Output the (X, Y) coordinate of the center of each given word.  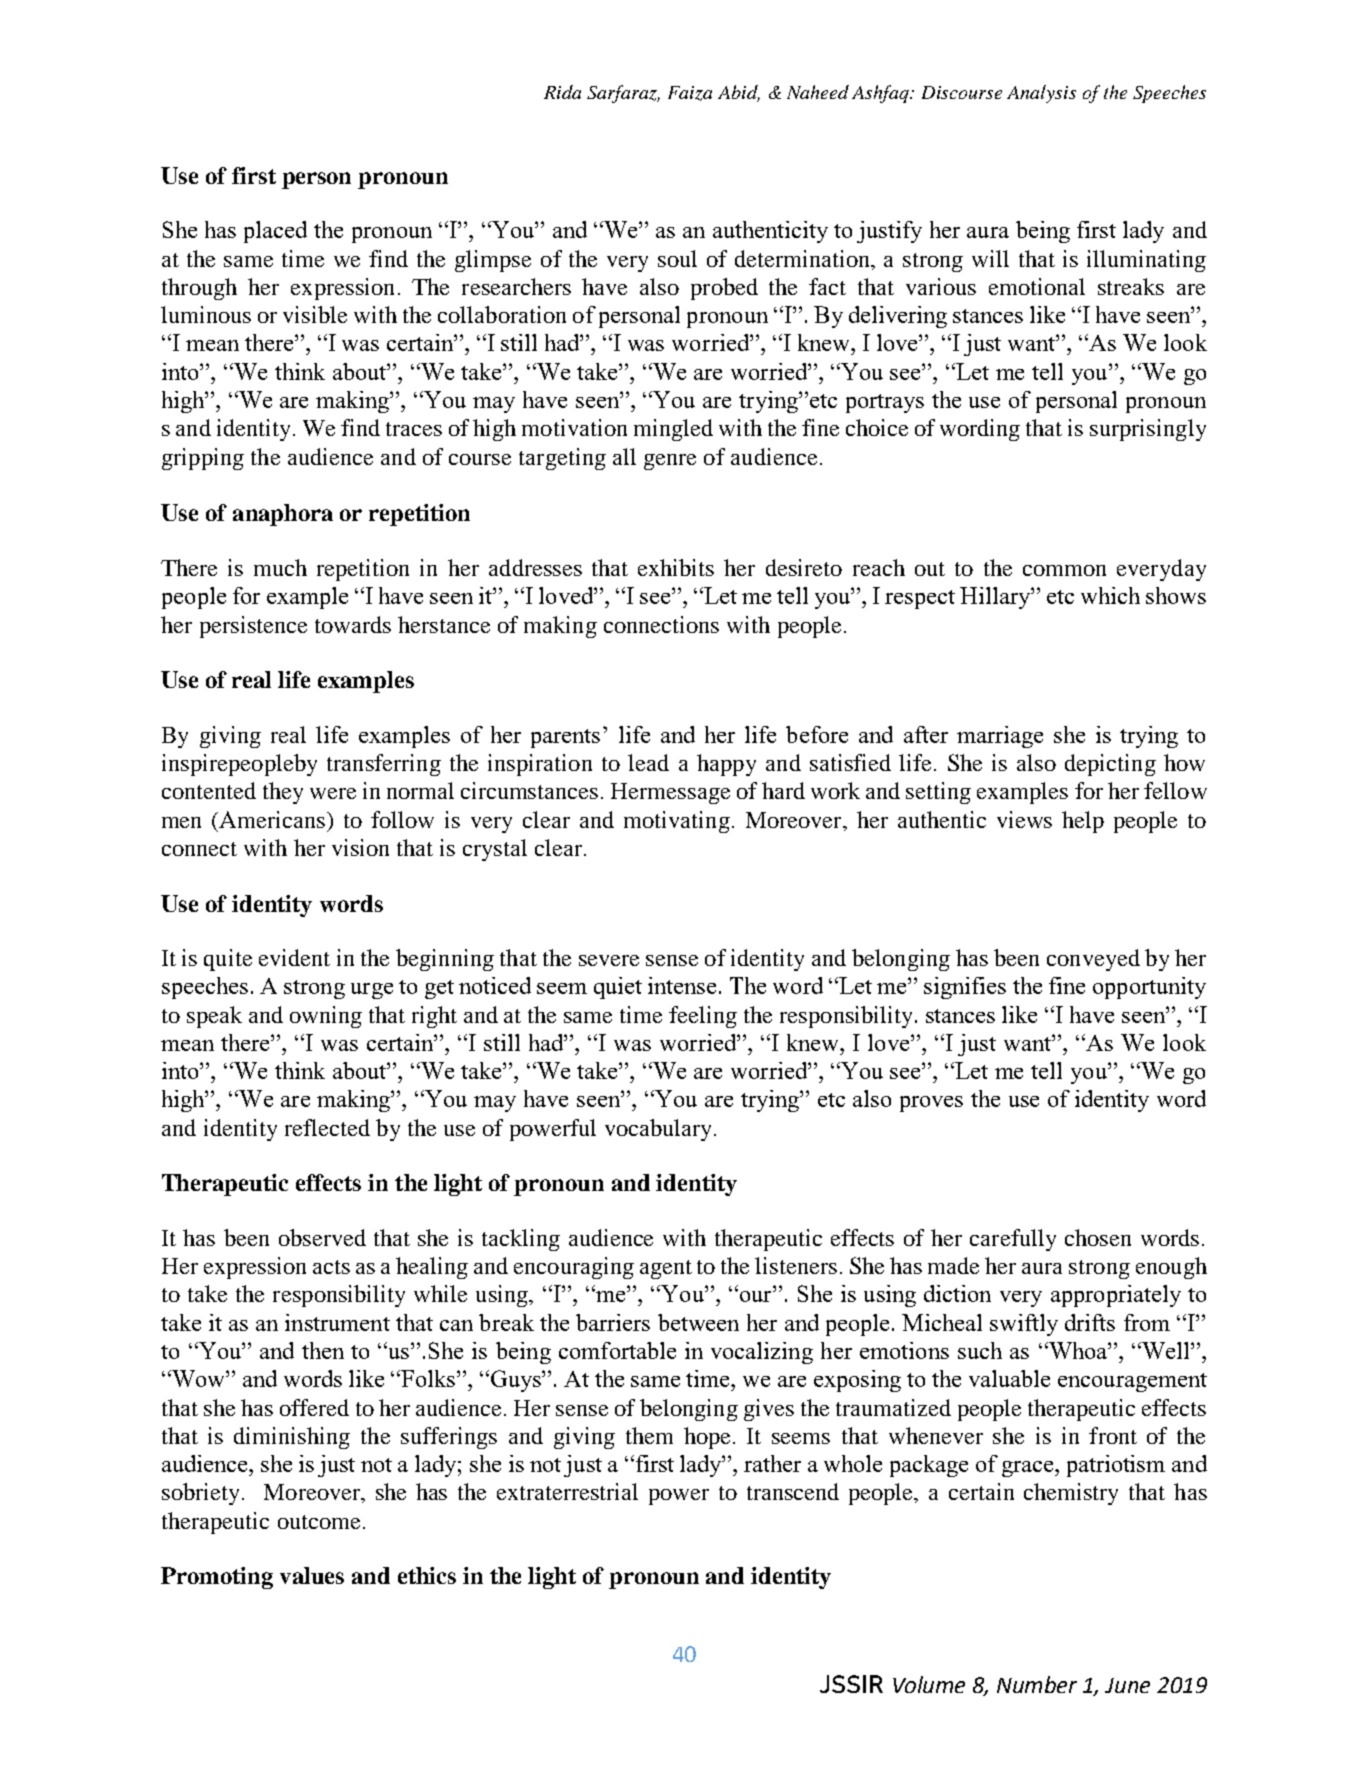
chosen (1098, 1237)
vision (360, 847)
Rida (562, 92)
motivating (677, 822)
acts (331, 1267)
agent (666, 1269)
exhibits (676, 567)
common (1064, 570)
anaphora (283, 515)
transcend (793, 1491)
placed (275, 232)
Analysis (1041, 94)
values (312, 1575)
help (1083, 822)
